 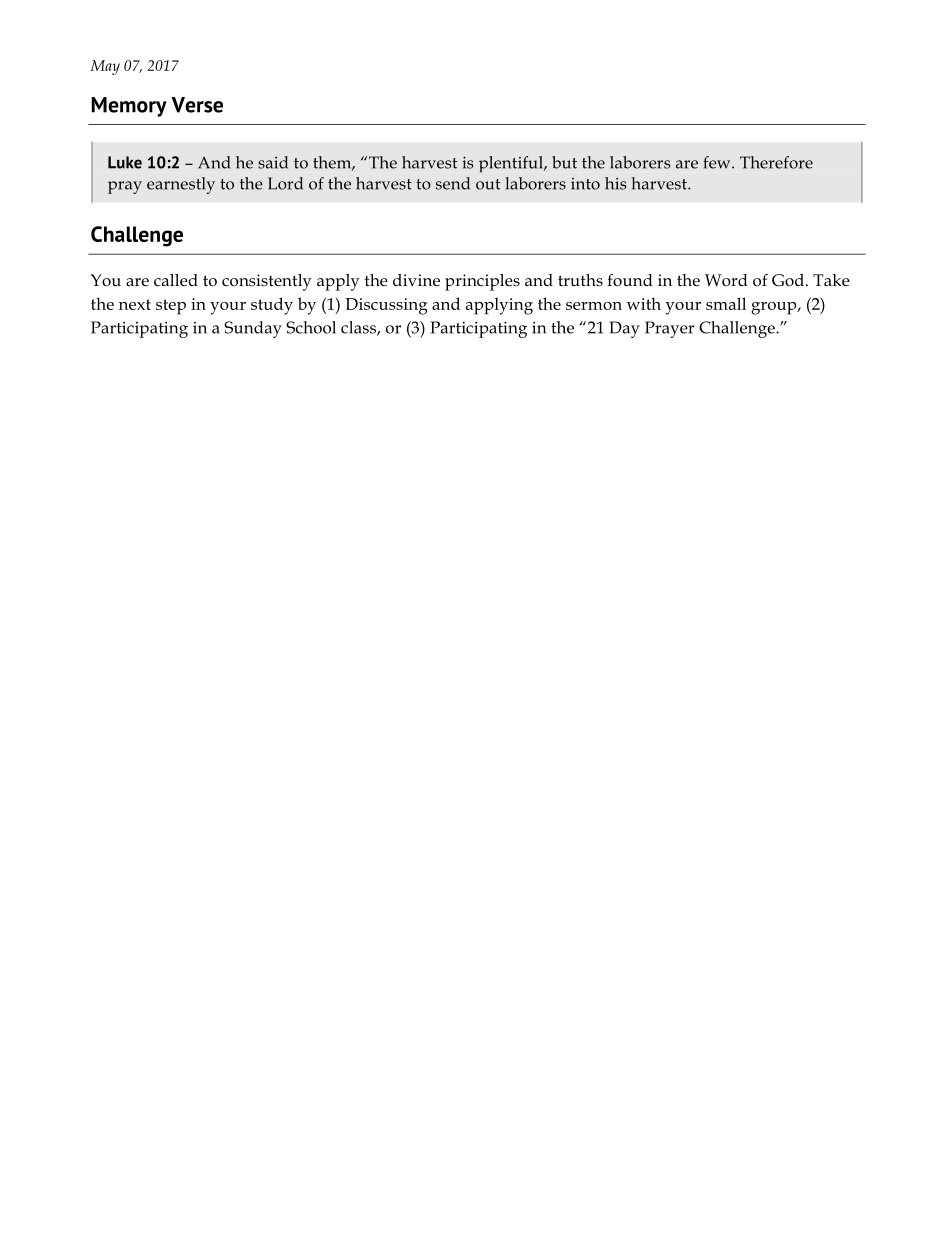 I want to click on Therefore, so click(x=776, y=162).
